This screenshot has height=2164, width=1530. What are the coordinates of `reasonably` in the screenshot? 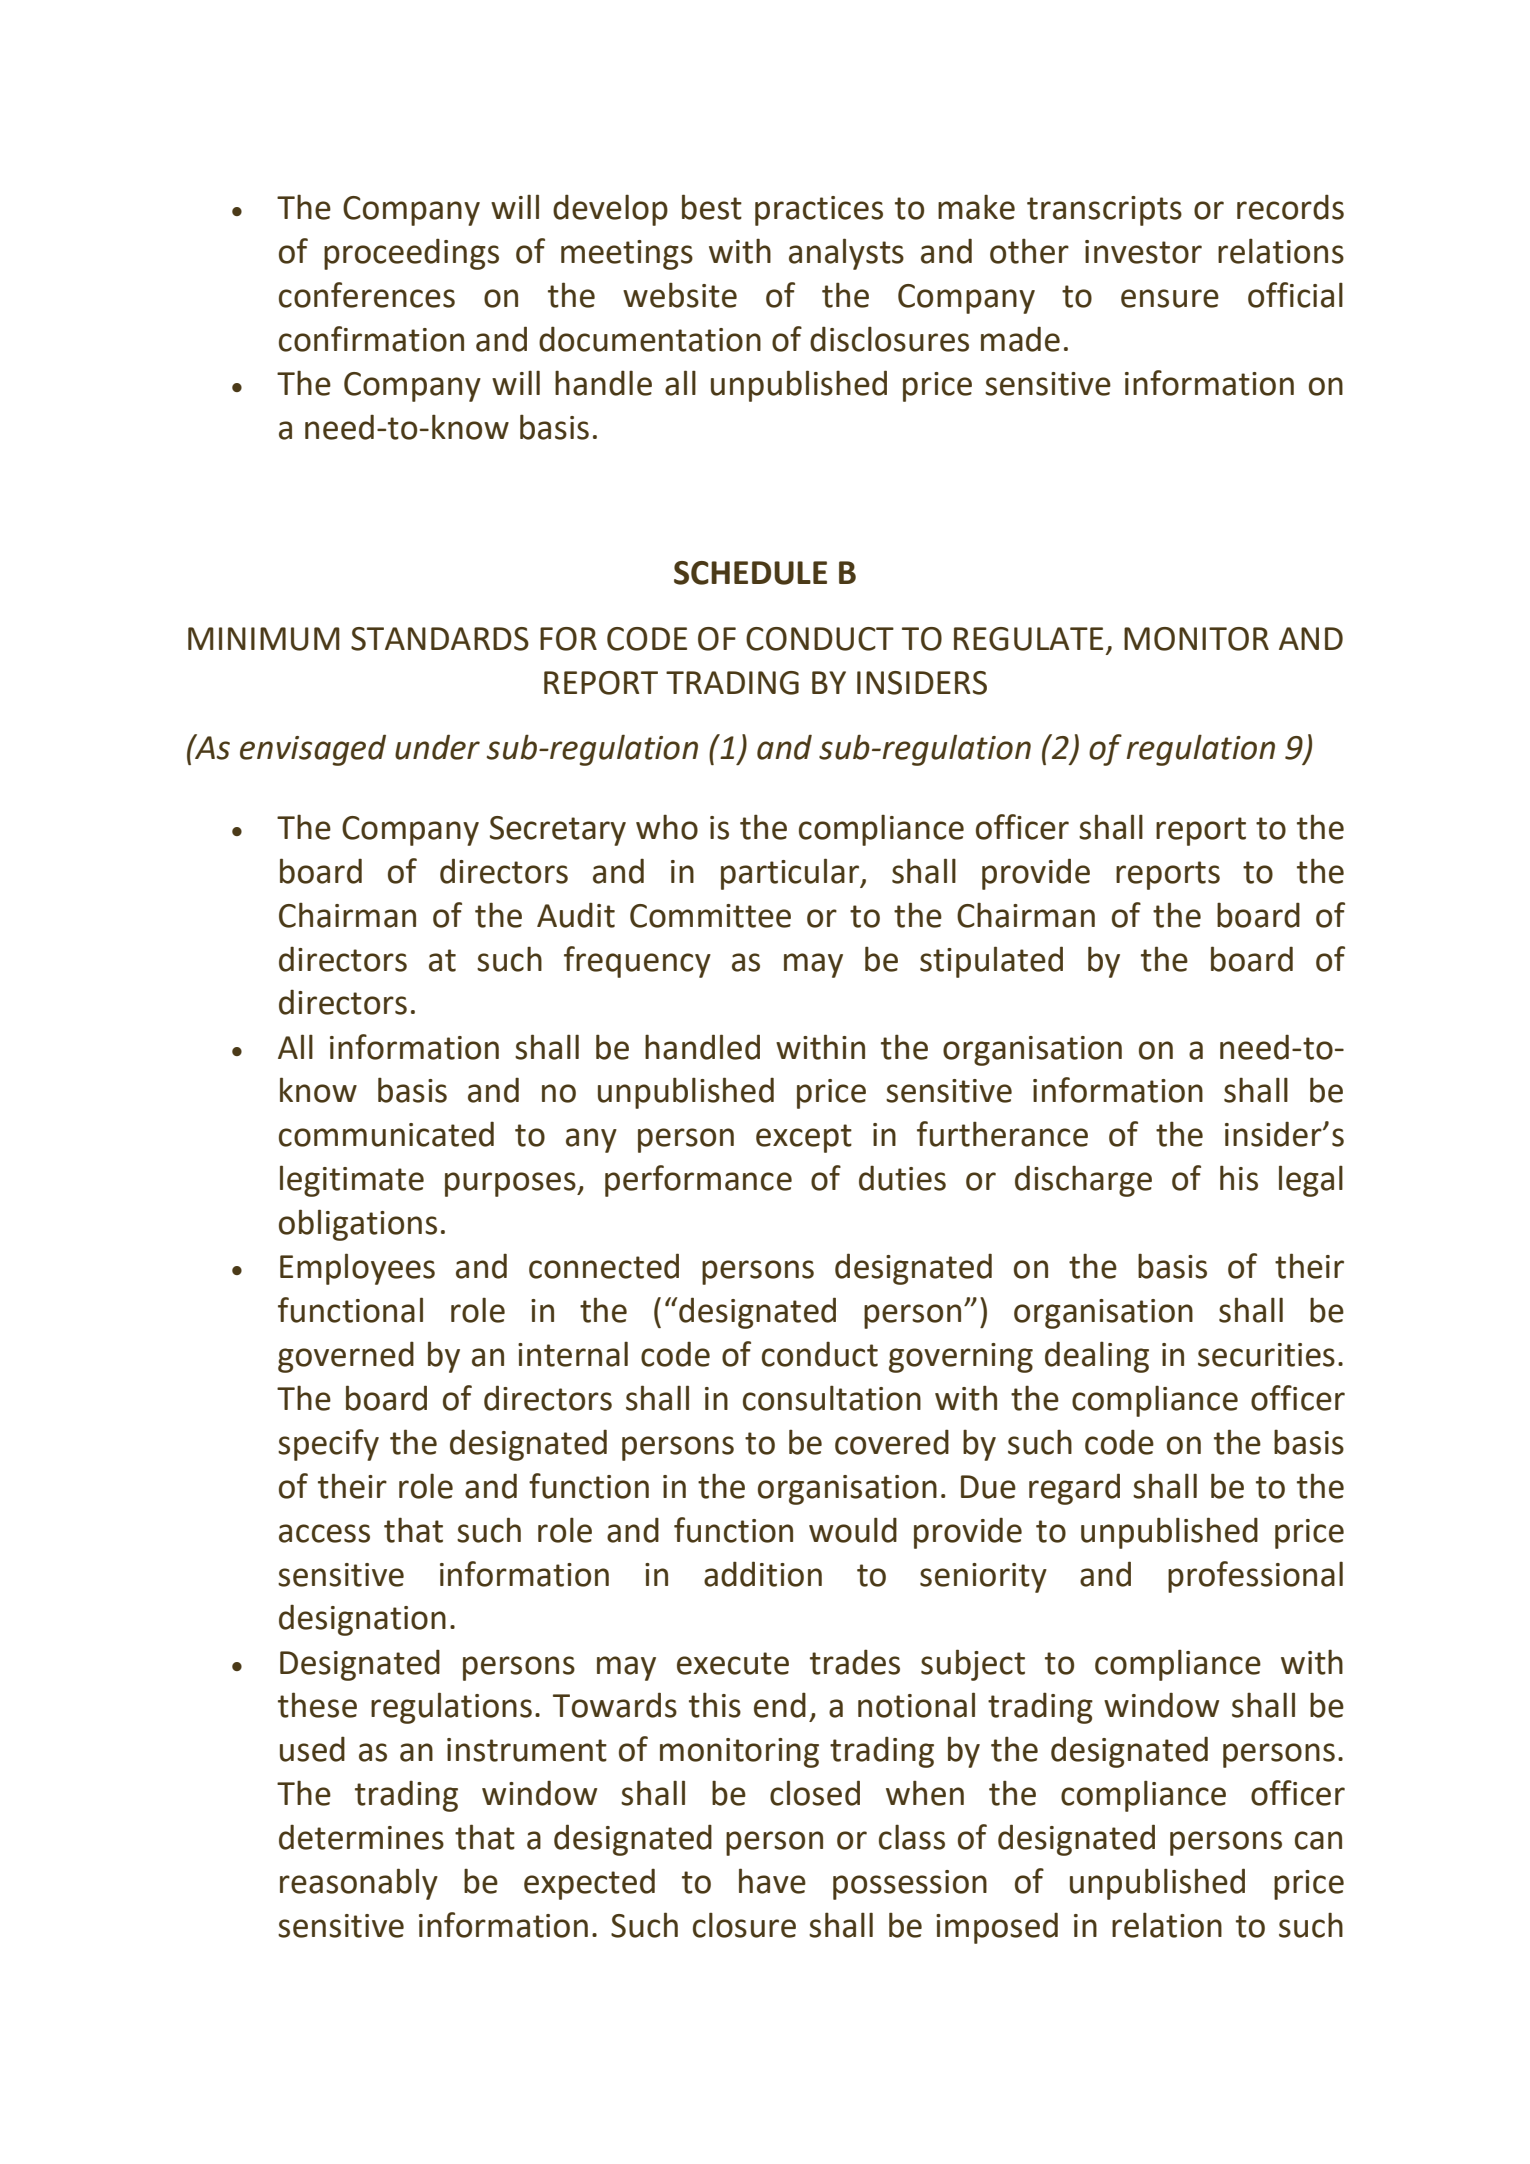 It's located at (359, 1884).
